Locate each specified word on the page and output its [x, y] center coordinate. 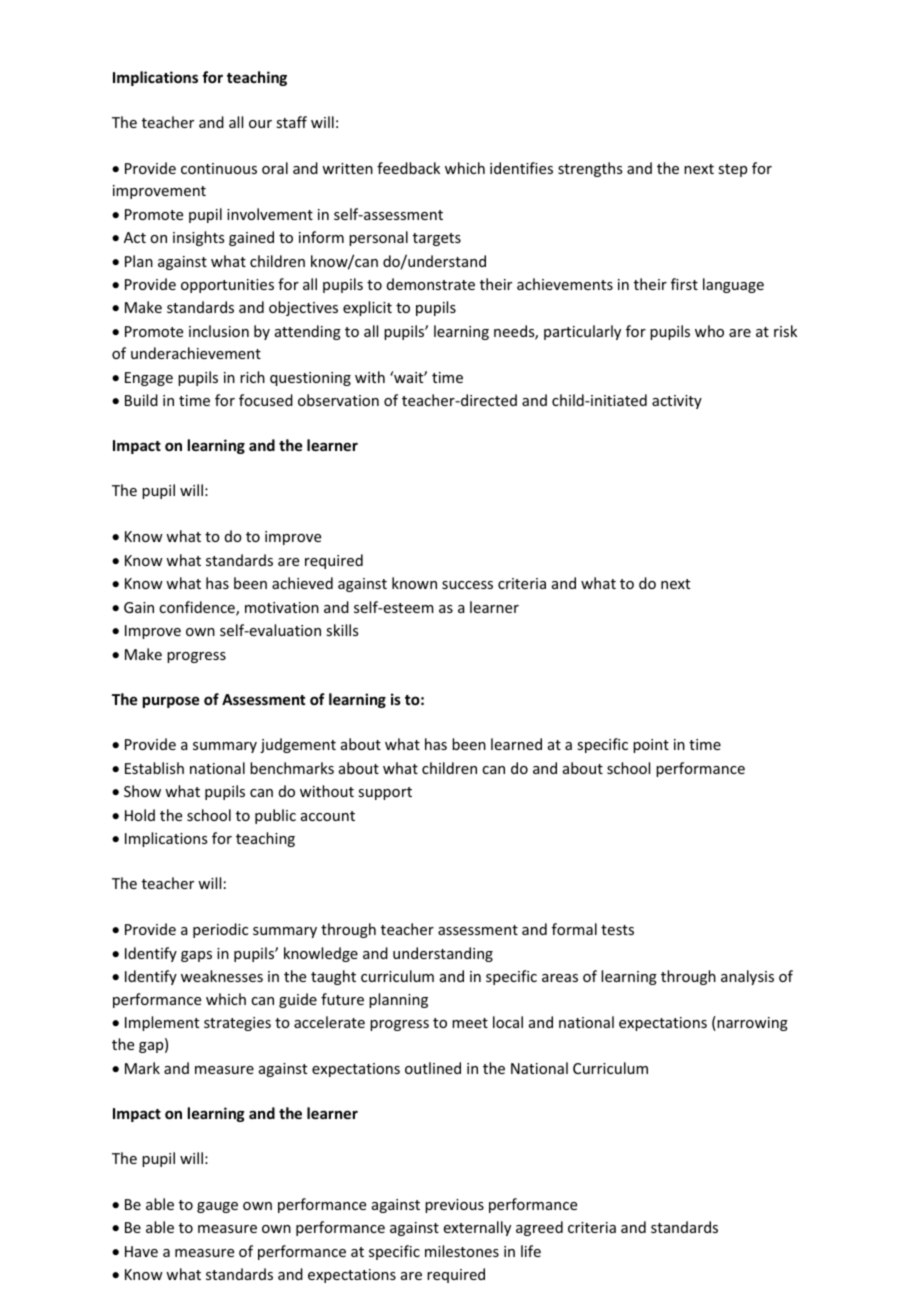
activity [677, 402]
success [467, 585]
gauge [217, 1207]
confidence [198, 608]
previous [454, 1206]
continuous [219, 168]
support [385, 793]
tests [617, 930]
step [732, 170]
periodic [220, 930]
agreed [539, 1228]
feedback [408, 168]
